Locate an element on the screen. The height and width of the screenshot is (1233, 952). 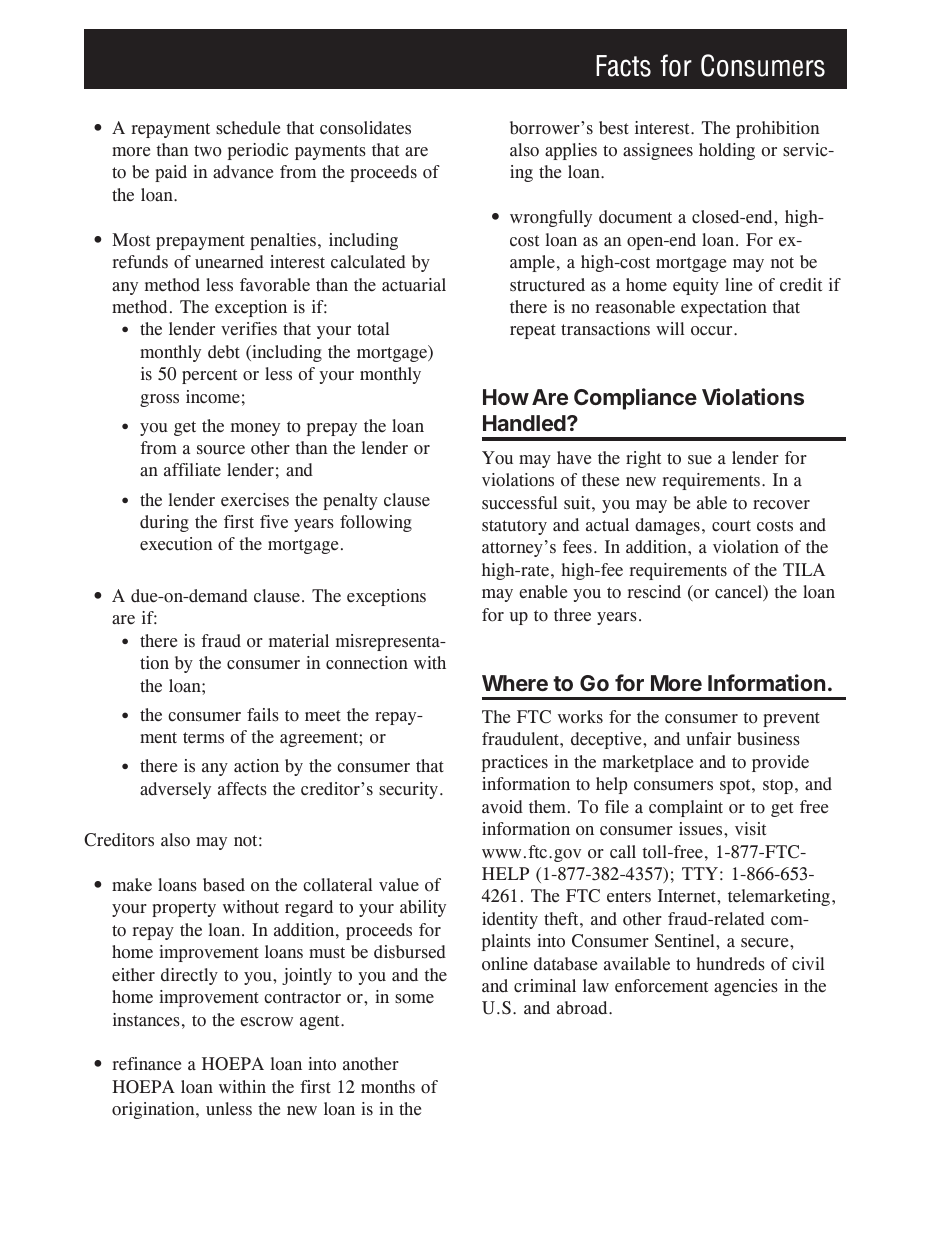
schedule is located at coordinates (248, 128).
